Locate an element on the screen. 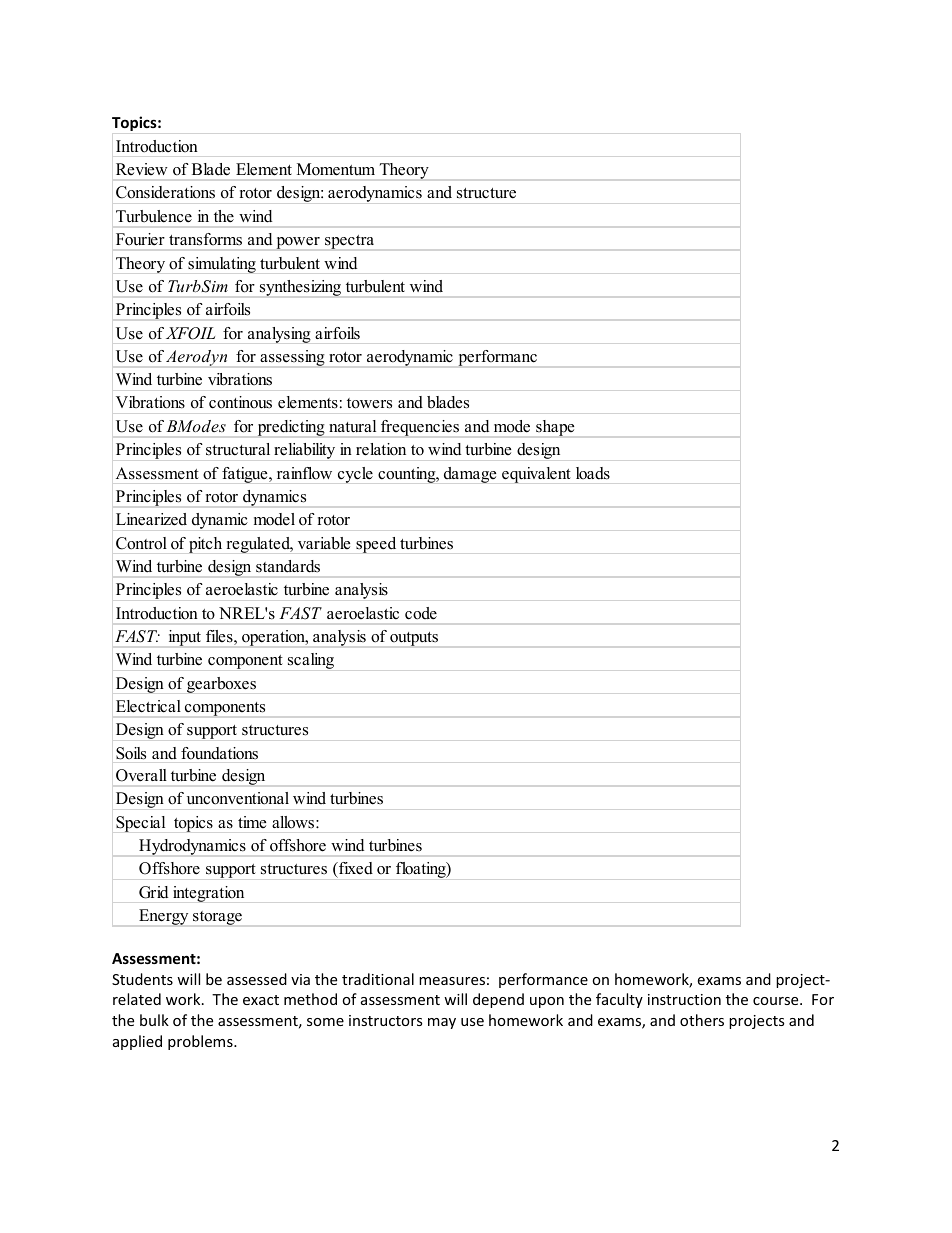 This screenshot has width=952, height=1233. faculty is located at coordinates (619, 1000).
